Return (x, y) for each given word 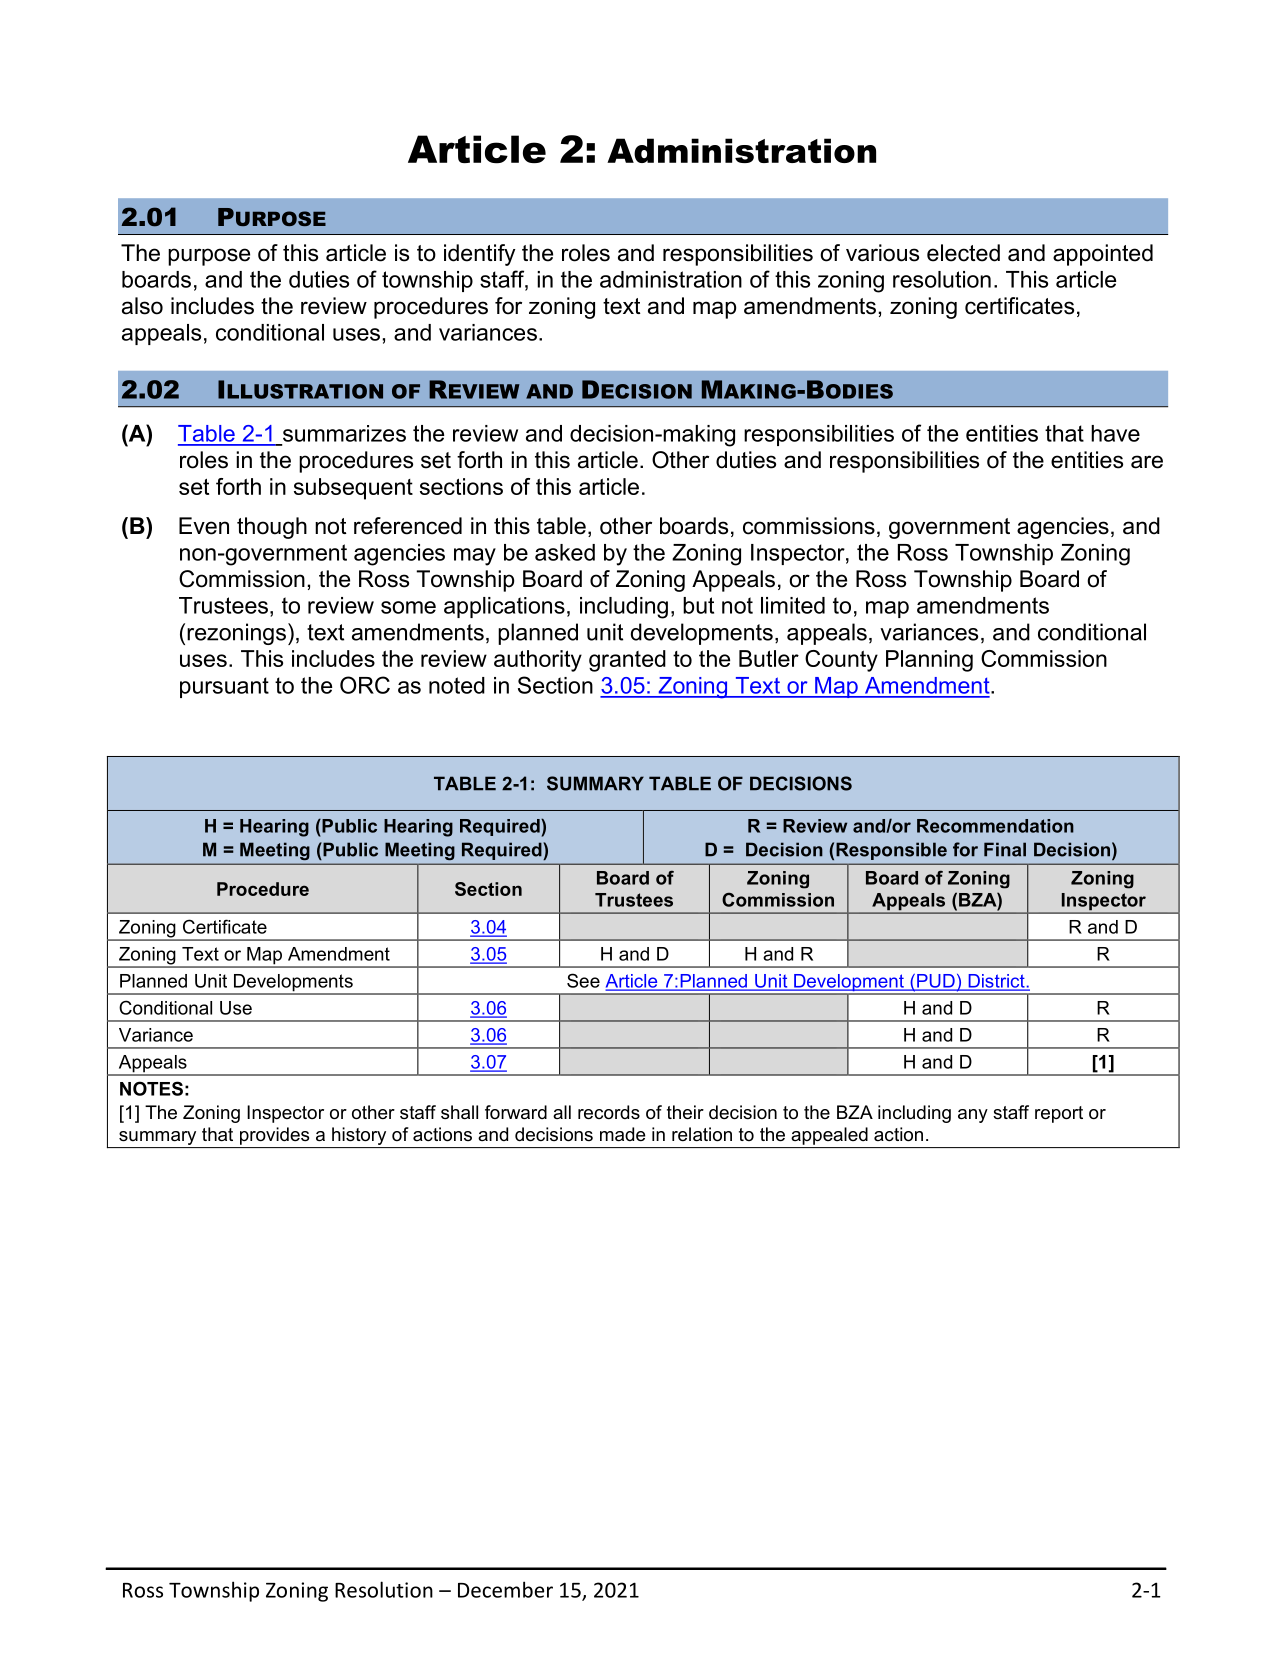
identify (480, 255)
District (996, 982)
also (142, 306)
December (505, 1589)
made (623, 1134)
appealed (829, 1136)
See (583, 980)
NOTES (151, 1088)
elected (963, 253)
